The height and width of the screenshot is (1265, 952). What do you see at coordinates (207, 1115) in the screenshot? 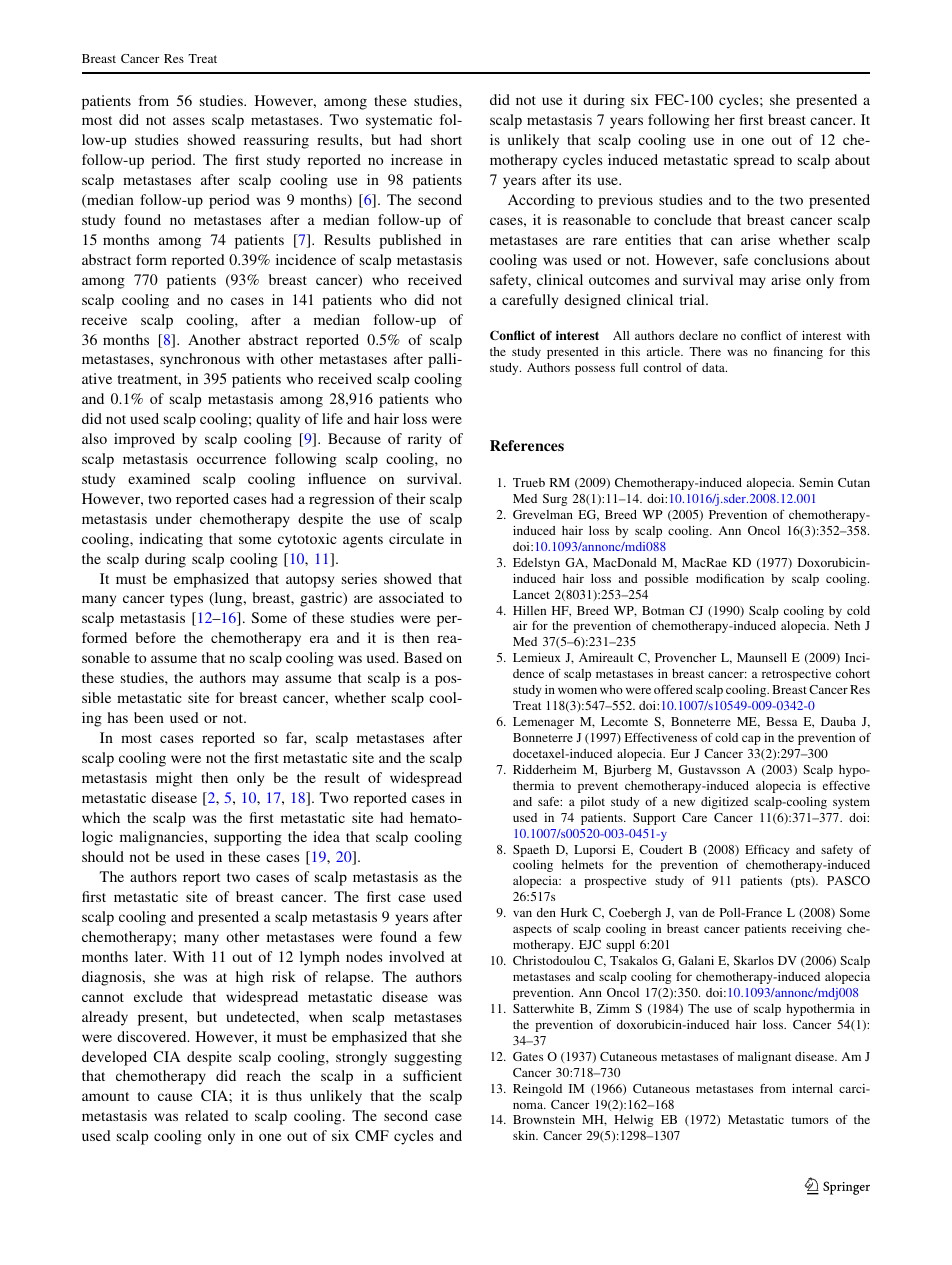
I see `related` at bounding box center [207, 1115].
